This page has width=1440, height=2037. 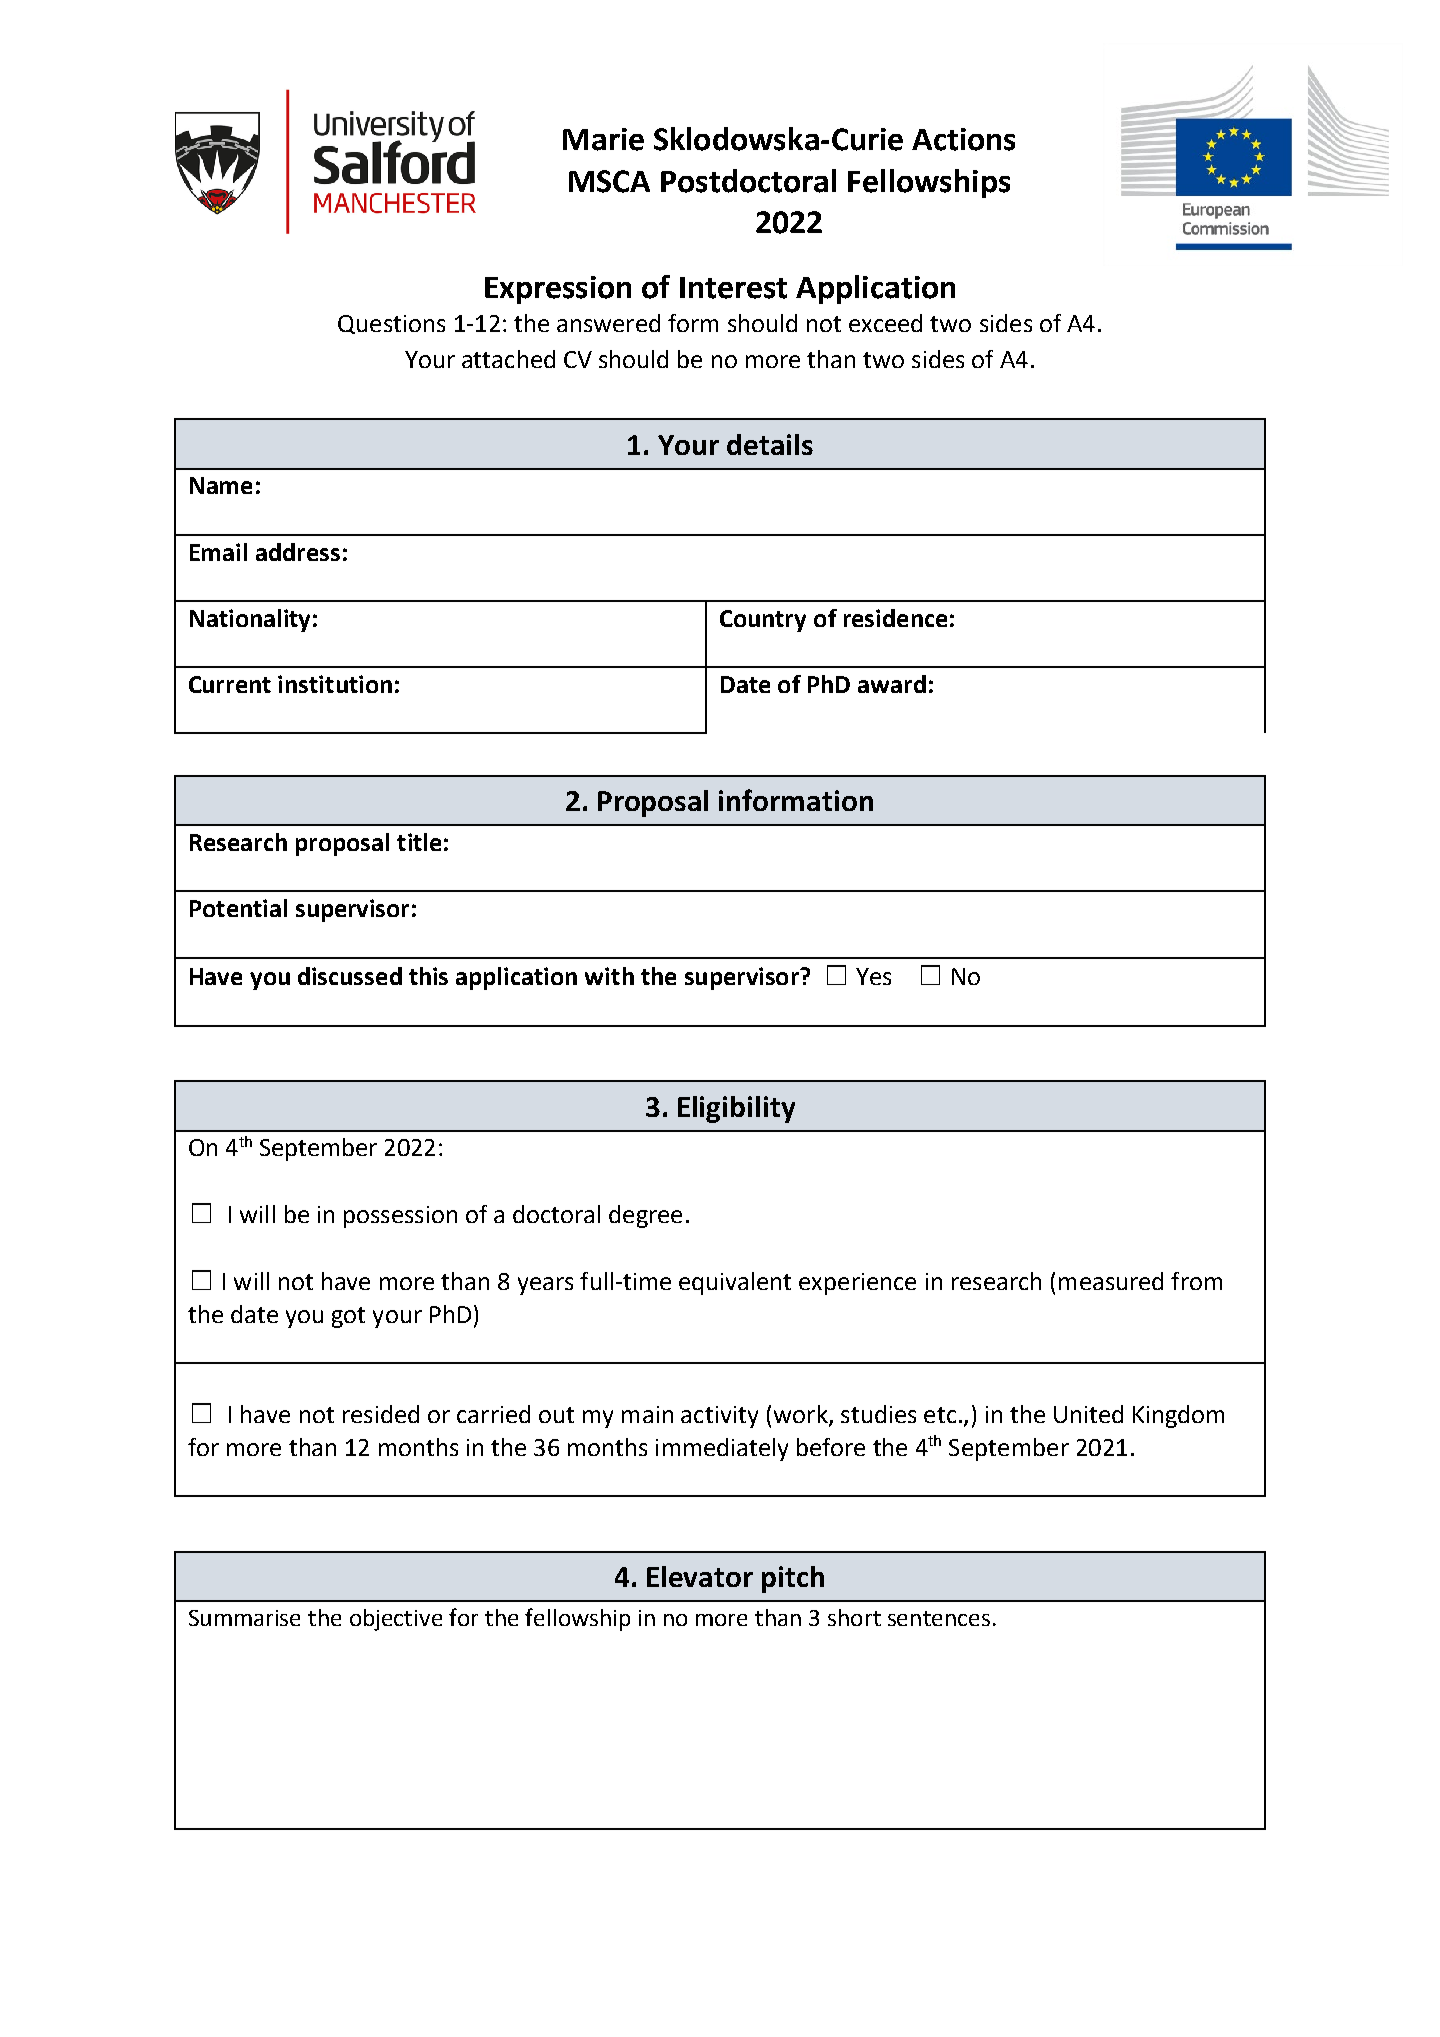 What do you see at coordinates (391, 324) in the page?
I see `Questions` at bounding box center [391, 324].
